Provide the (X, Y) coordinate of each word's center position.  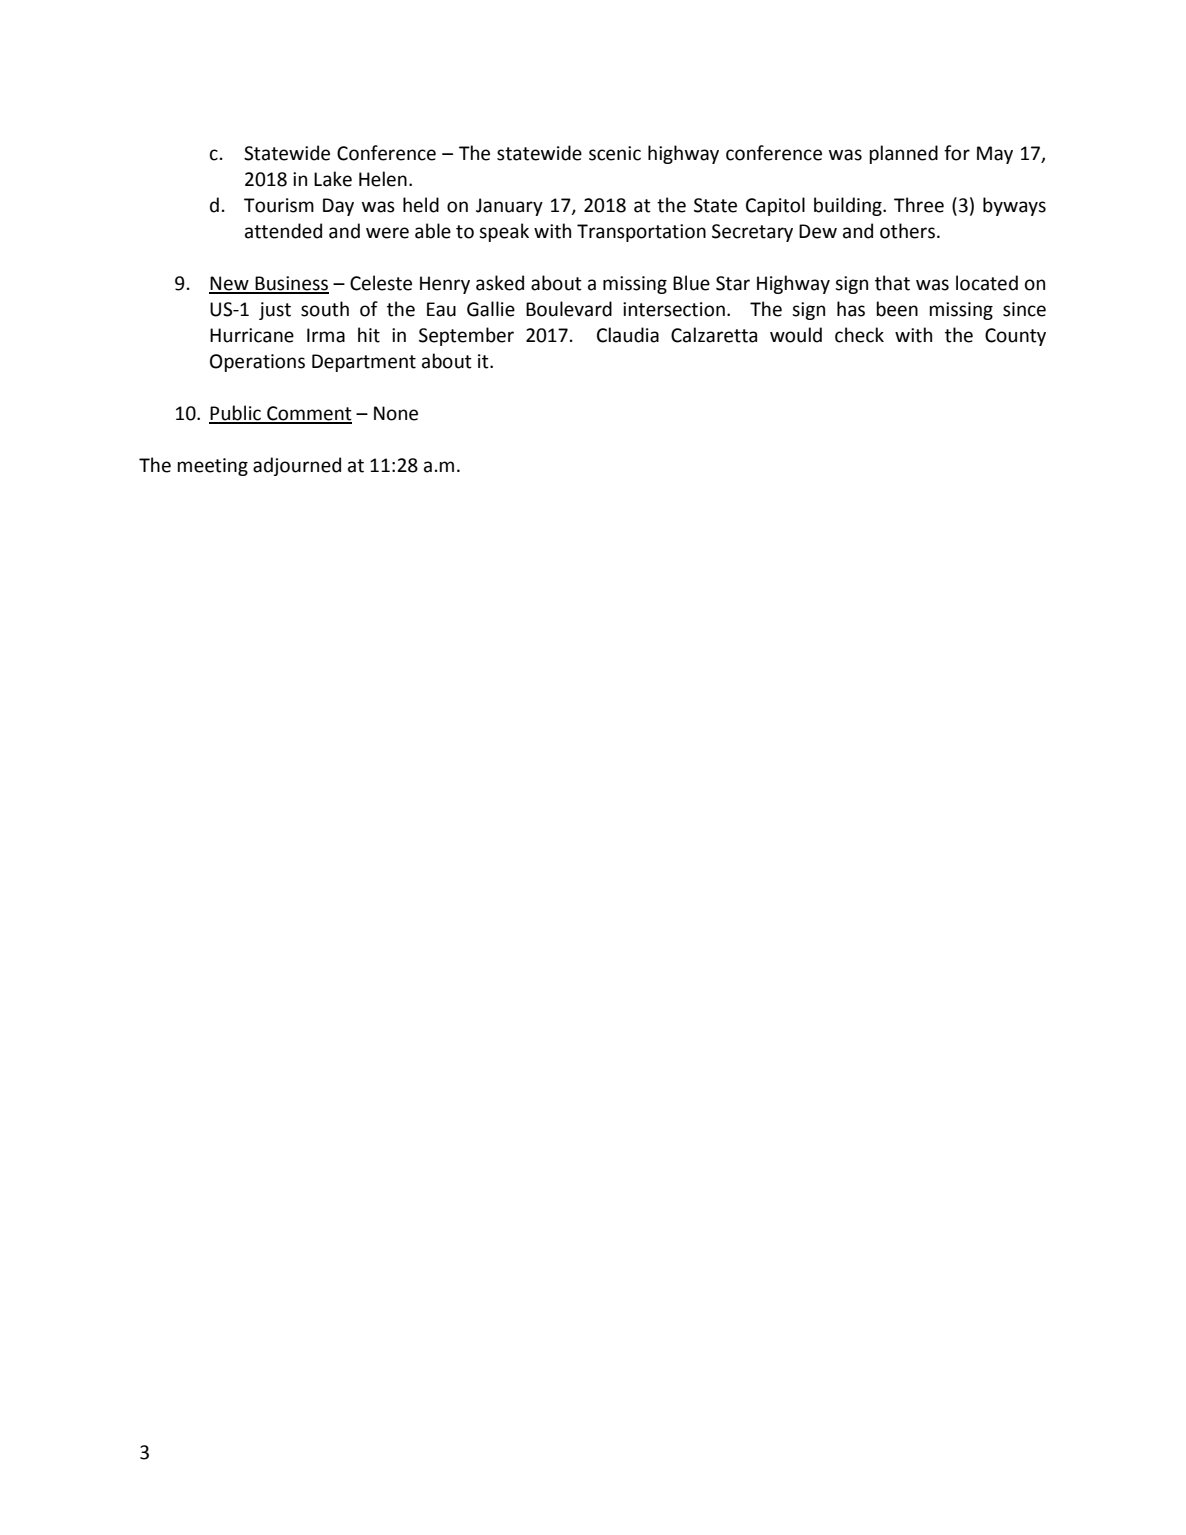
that (892, 283)
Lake (333, 179)
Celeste (381, 283)
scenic (615, 153)
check (859, 335)
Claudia (628, 335)
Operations (257, 363)
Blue (691, 283)
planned (903, 154)
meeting (212, 467)
